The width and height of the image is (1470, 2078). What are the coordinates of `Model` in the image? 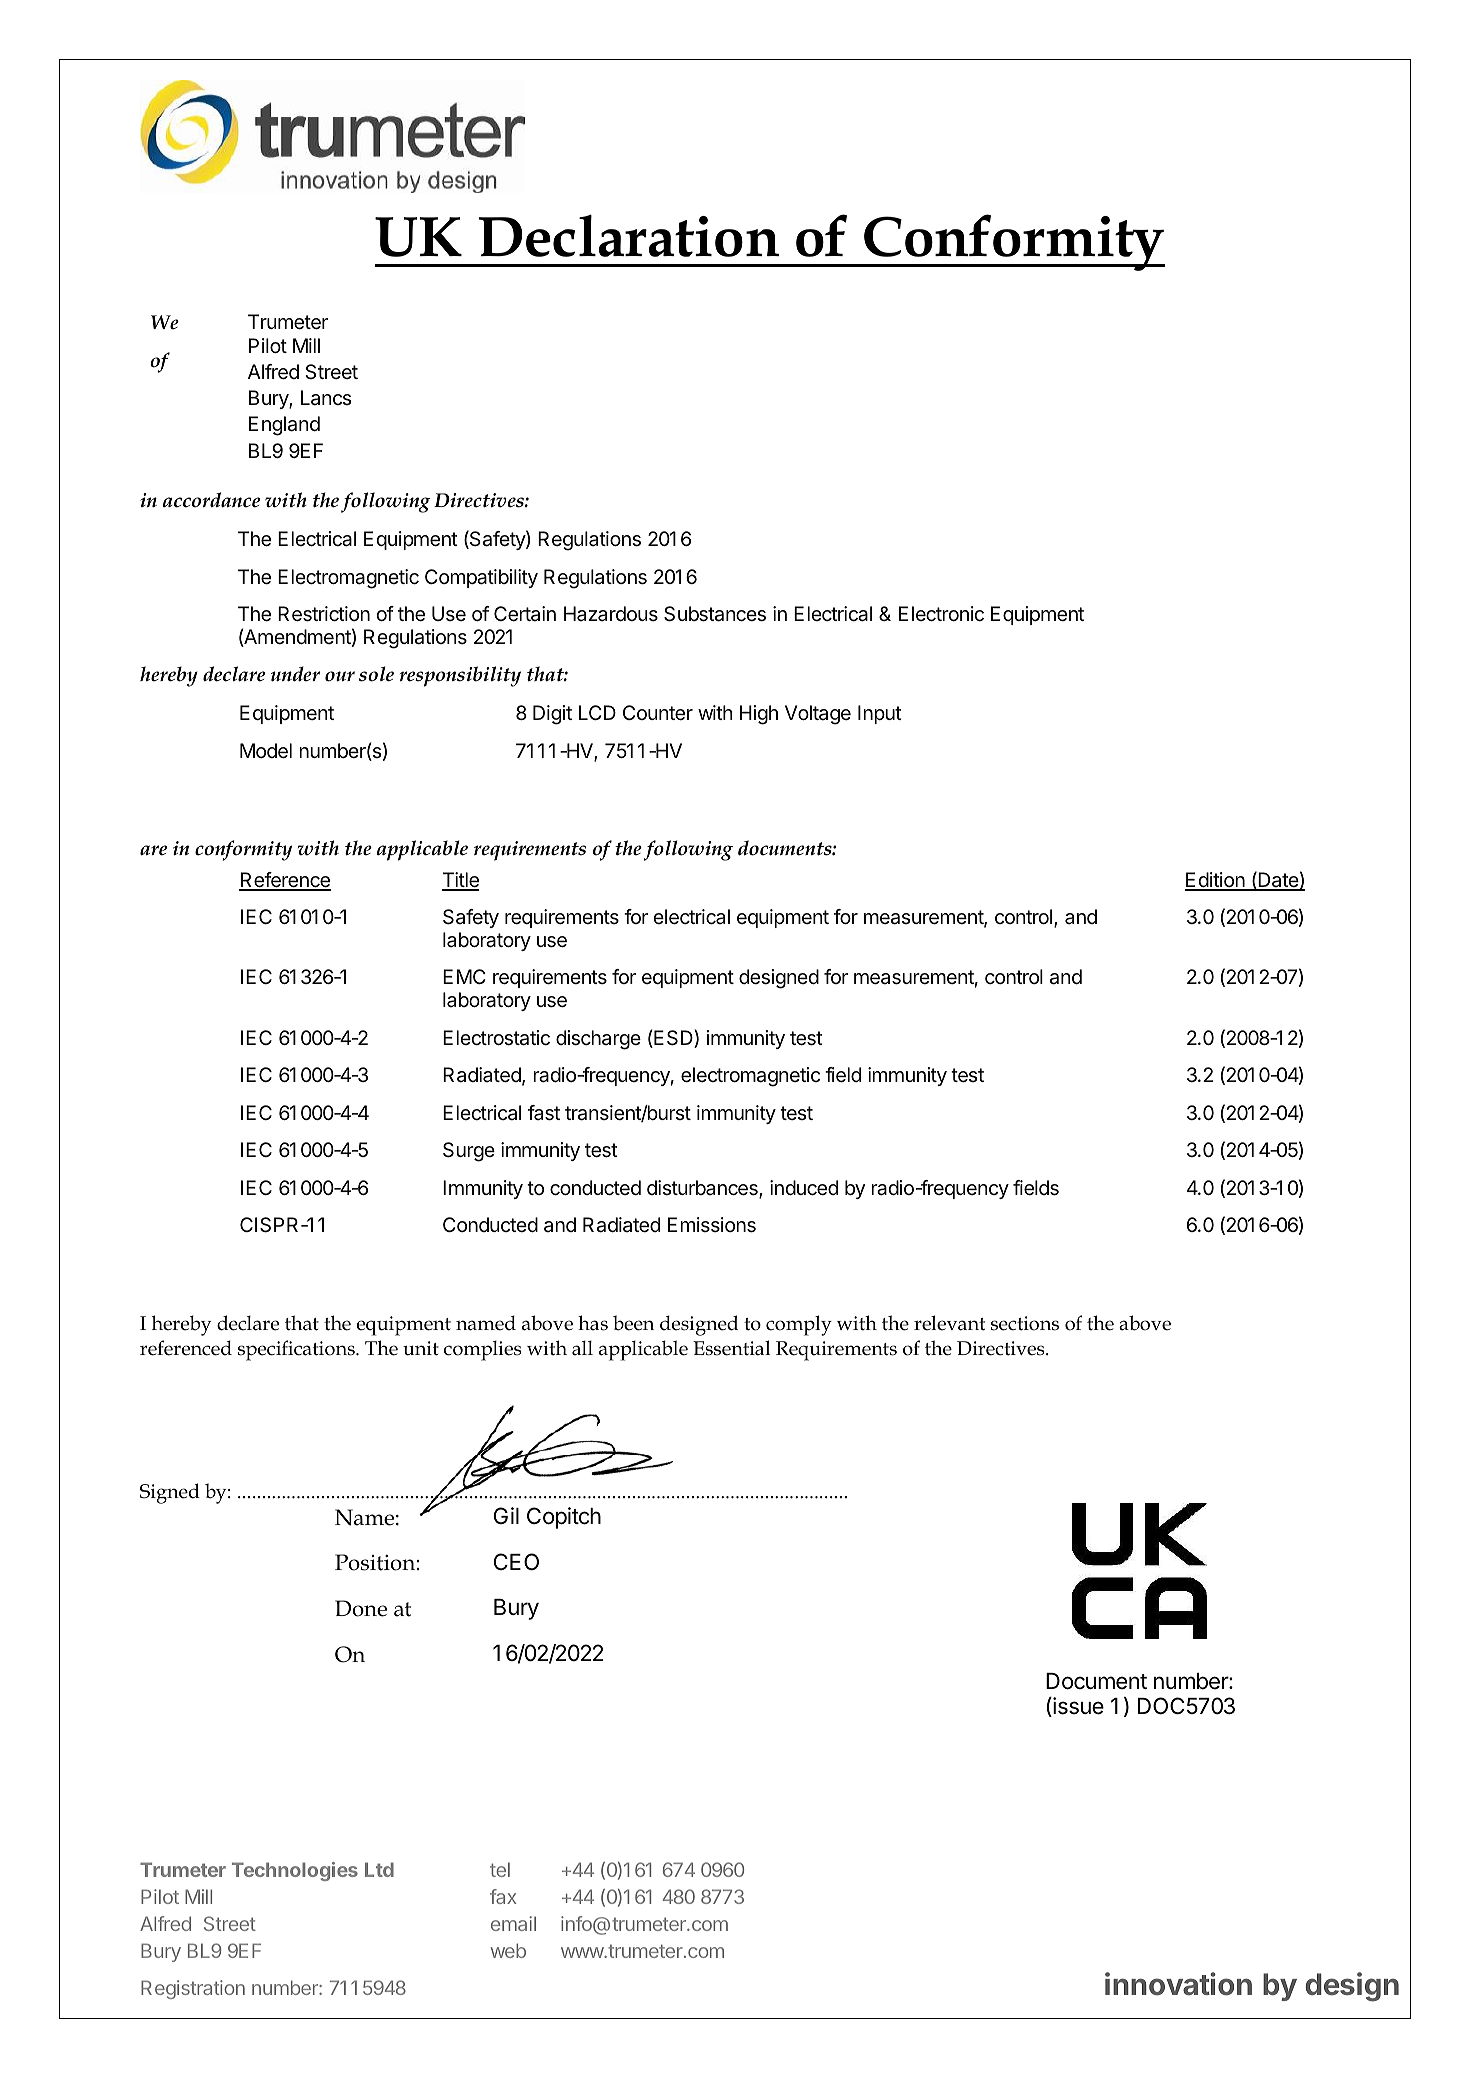 It's located at (266, 751).
